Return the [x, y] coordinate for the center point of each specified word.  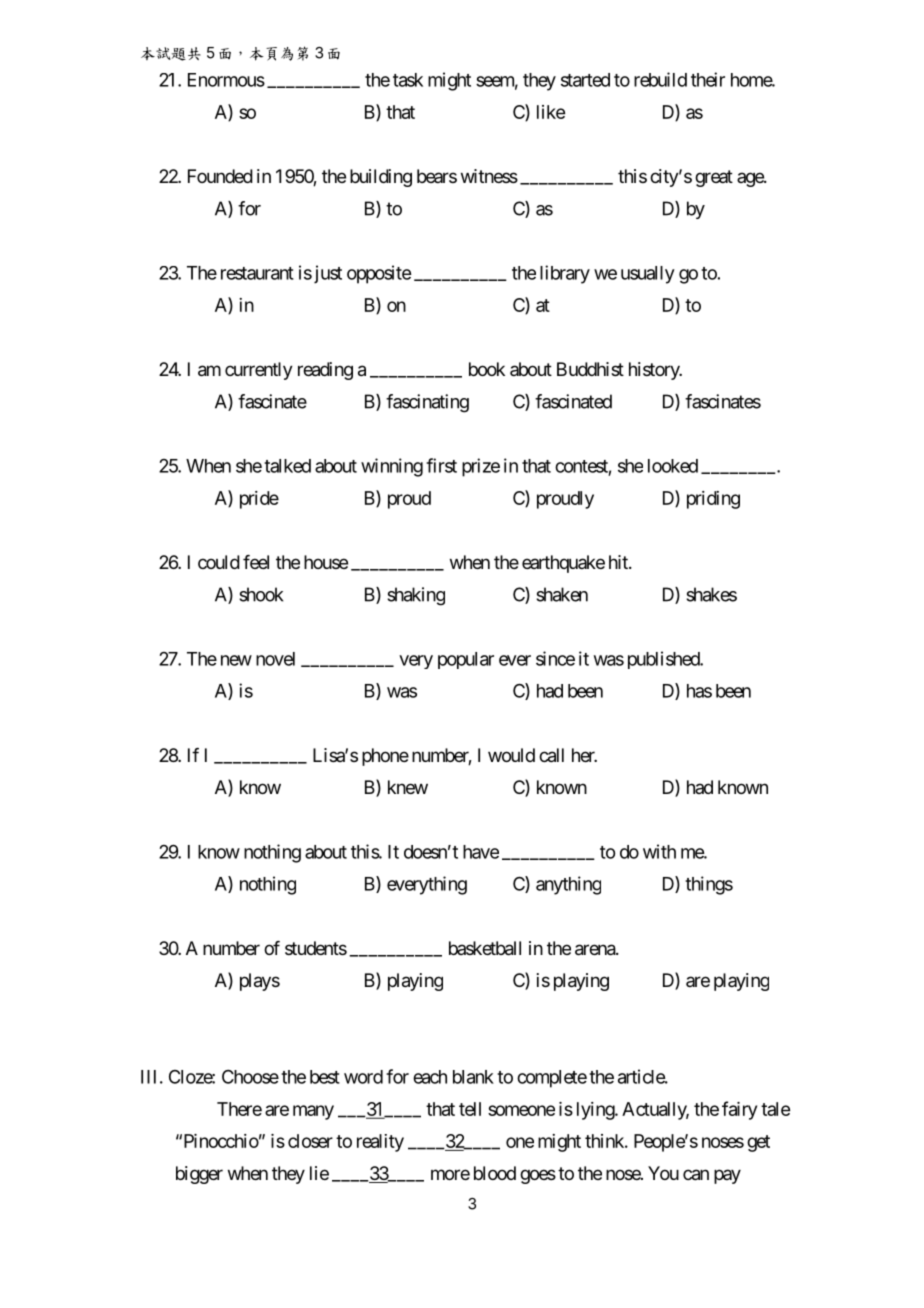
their [708, 79]
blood [495, 1173]
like [551, 112]
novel [275, 659]
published [664, 660]
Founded [220, 176]
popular [466, 660]
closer [310, 1141]
